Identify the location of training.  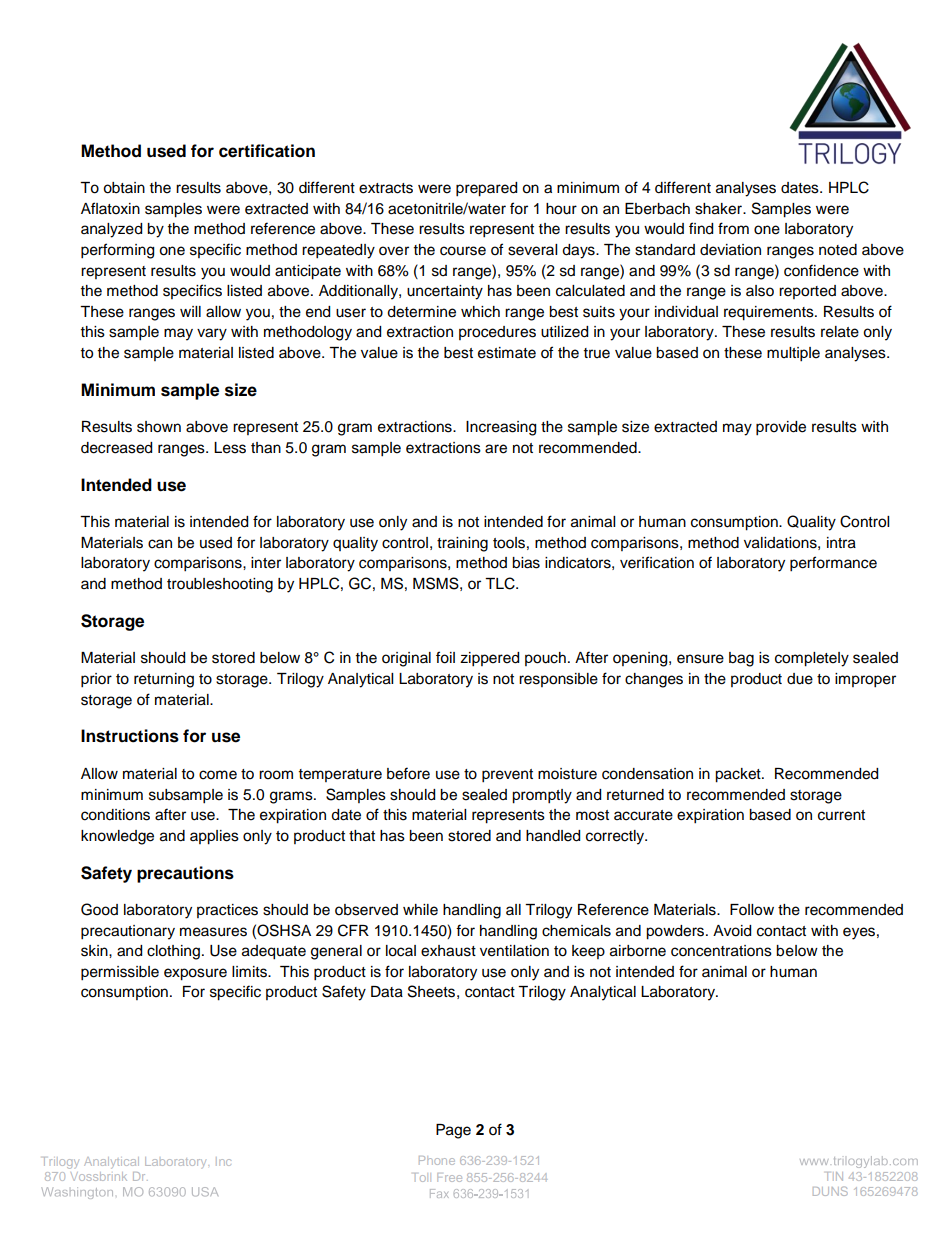
(462, 544).
